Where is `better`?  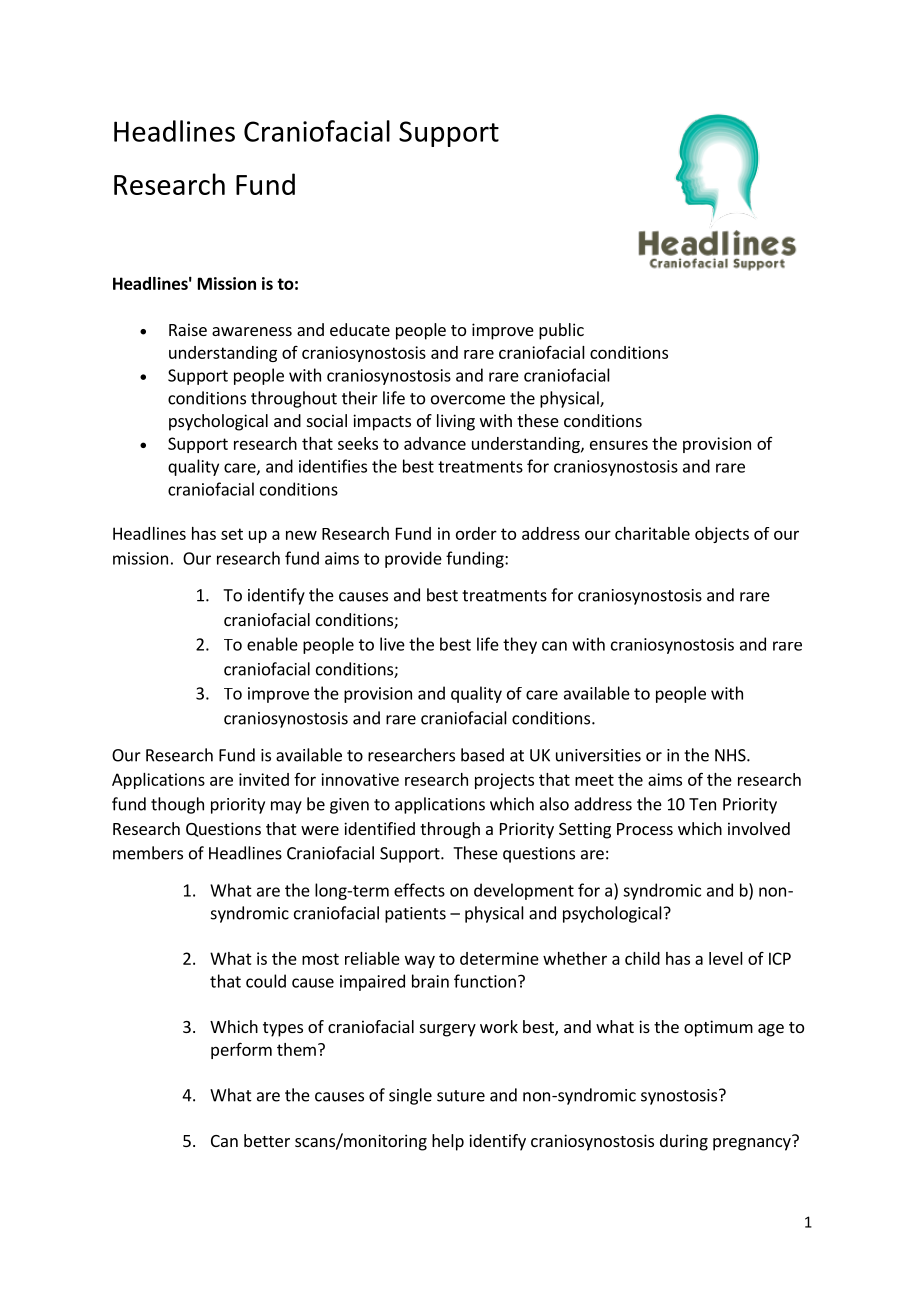 better is located at coordinates (267, 1140).
